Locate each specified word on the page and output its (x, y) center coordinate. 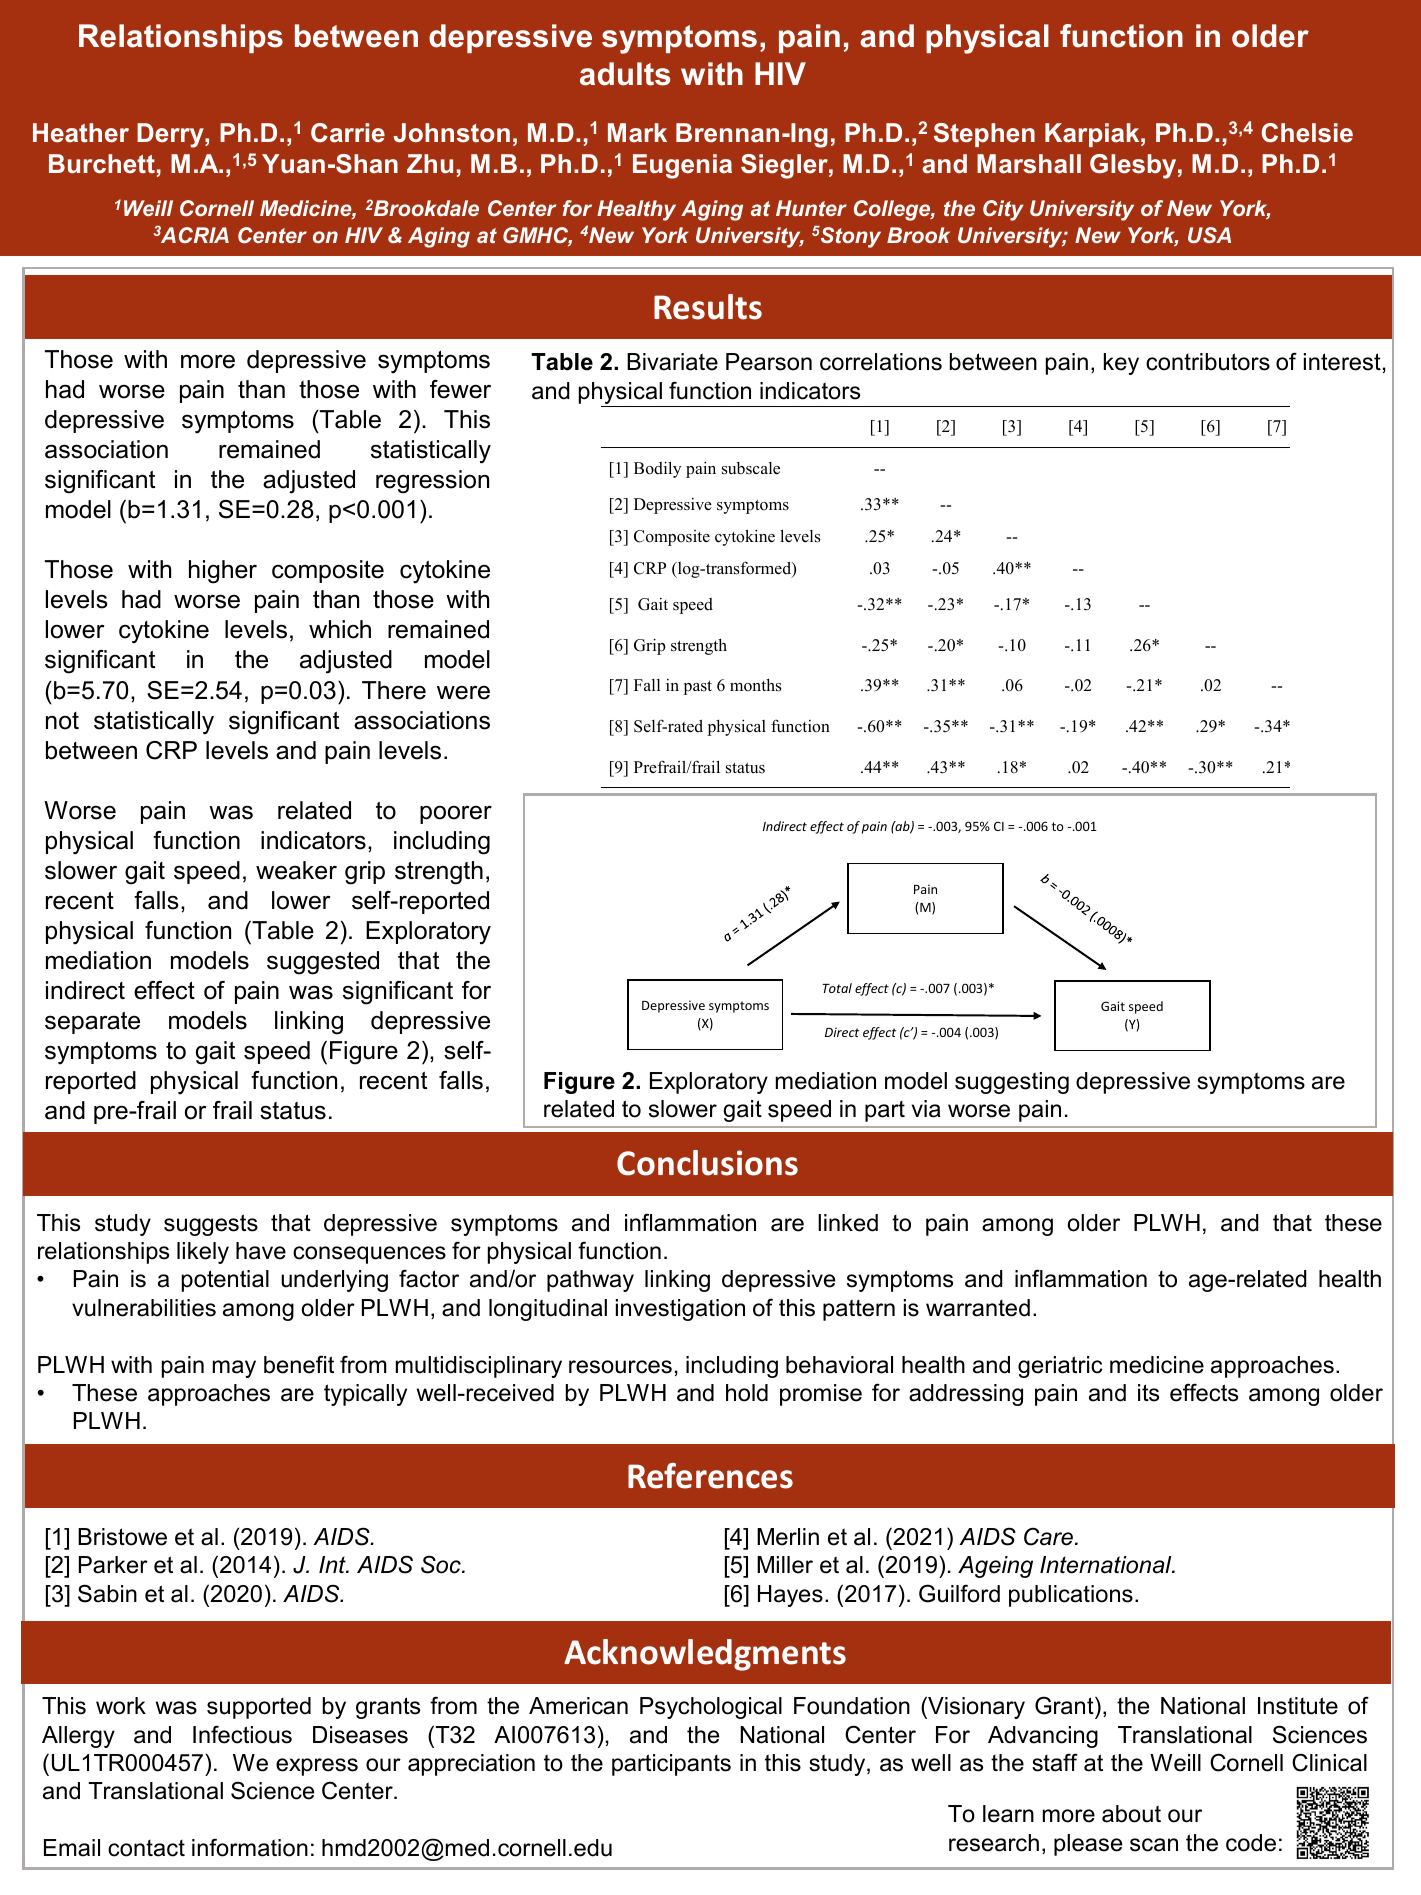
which (340, 629)
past (698, 687)
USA (1209, 235)
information (250, 1848)
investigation (680, 1310)
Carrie (348, 133)
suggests (211, 1225)
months (756, 685)
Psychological (711, 1708)
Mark (637, 133)
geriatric (1060, 1367)
